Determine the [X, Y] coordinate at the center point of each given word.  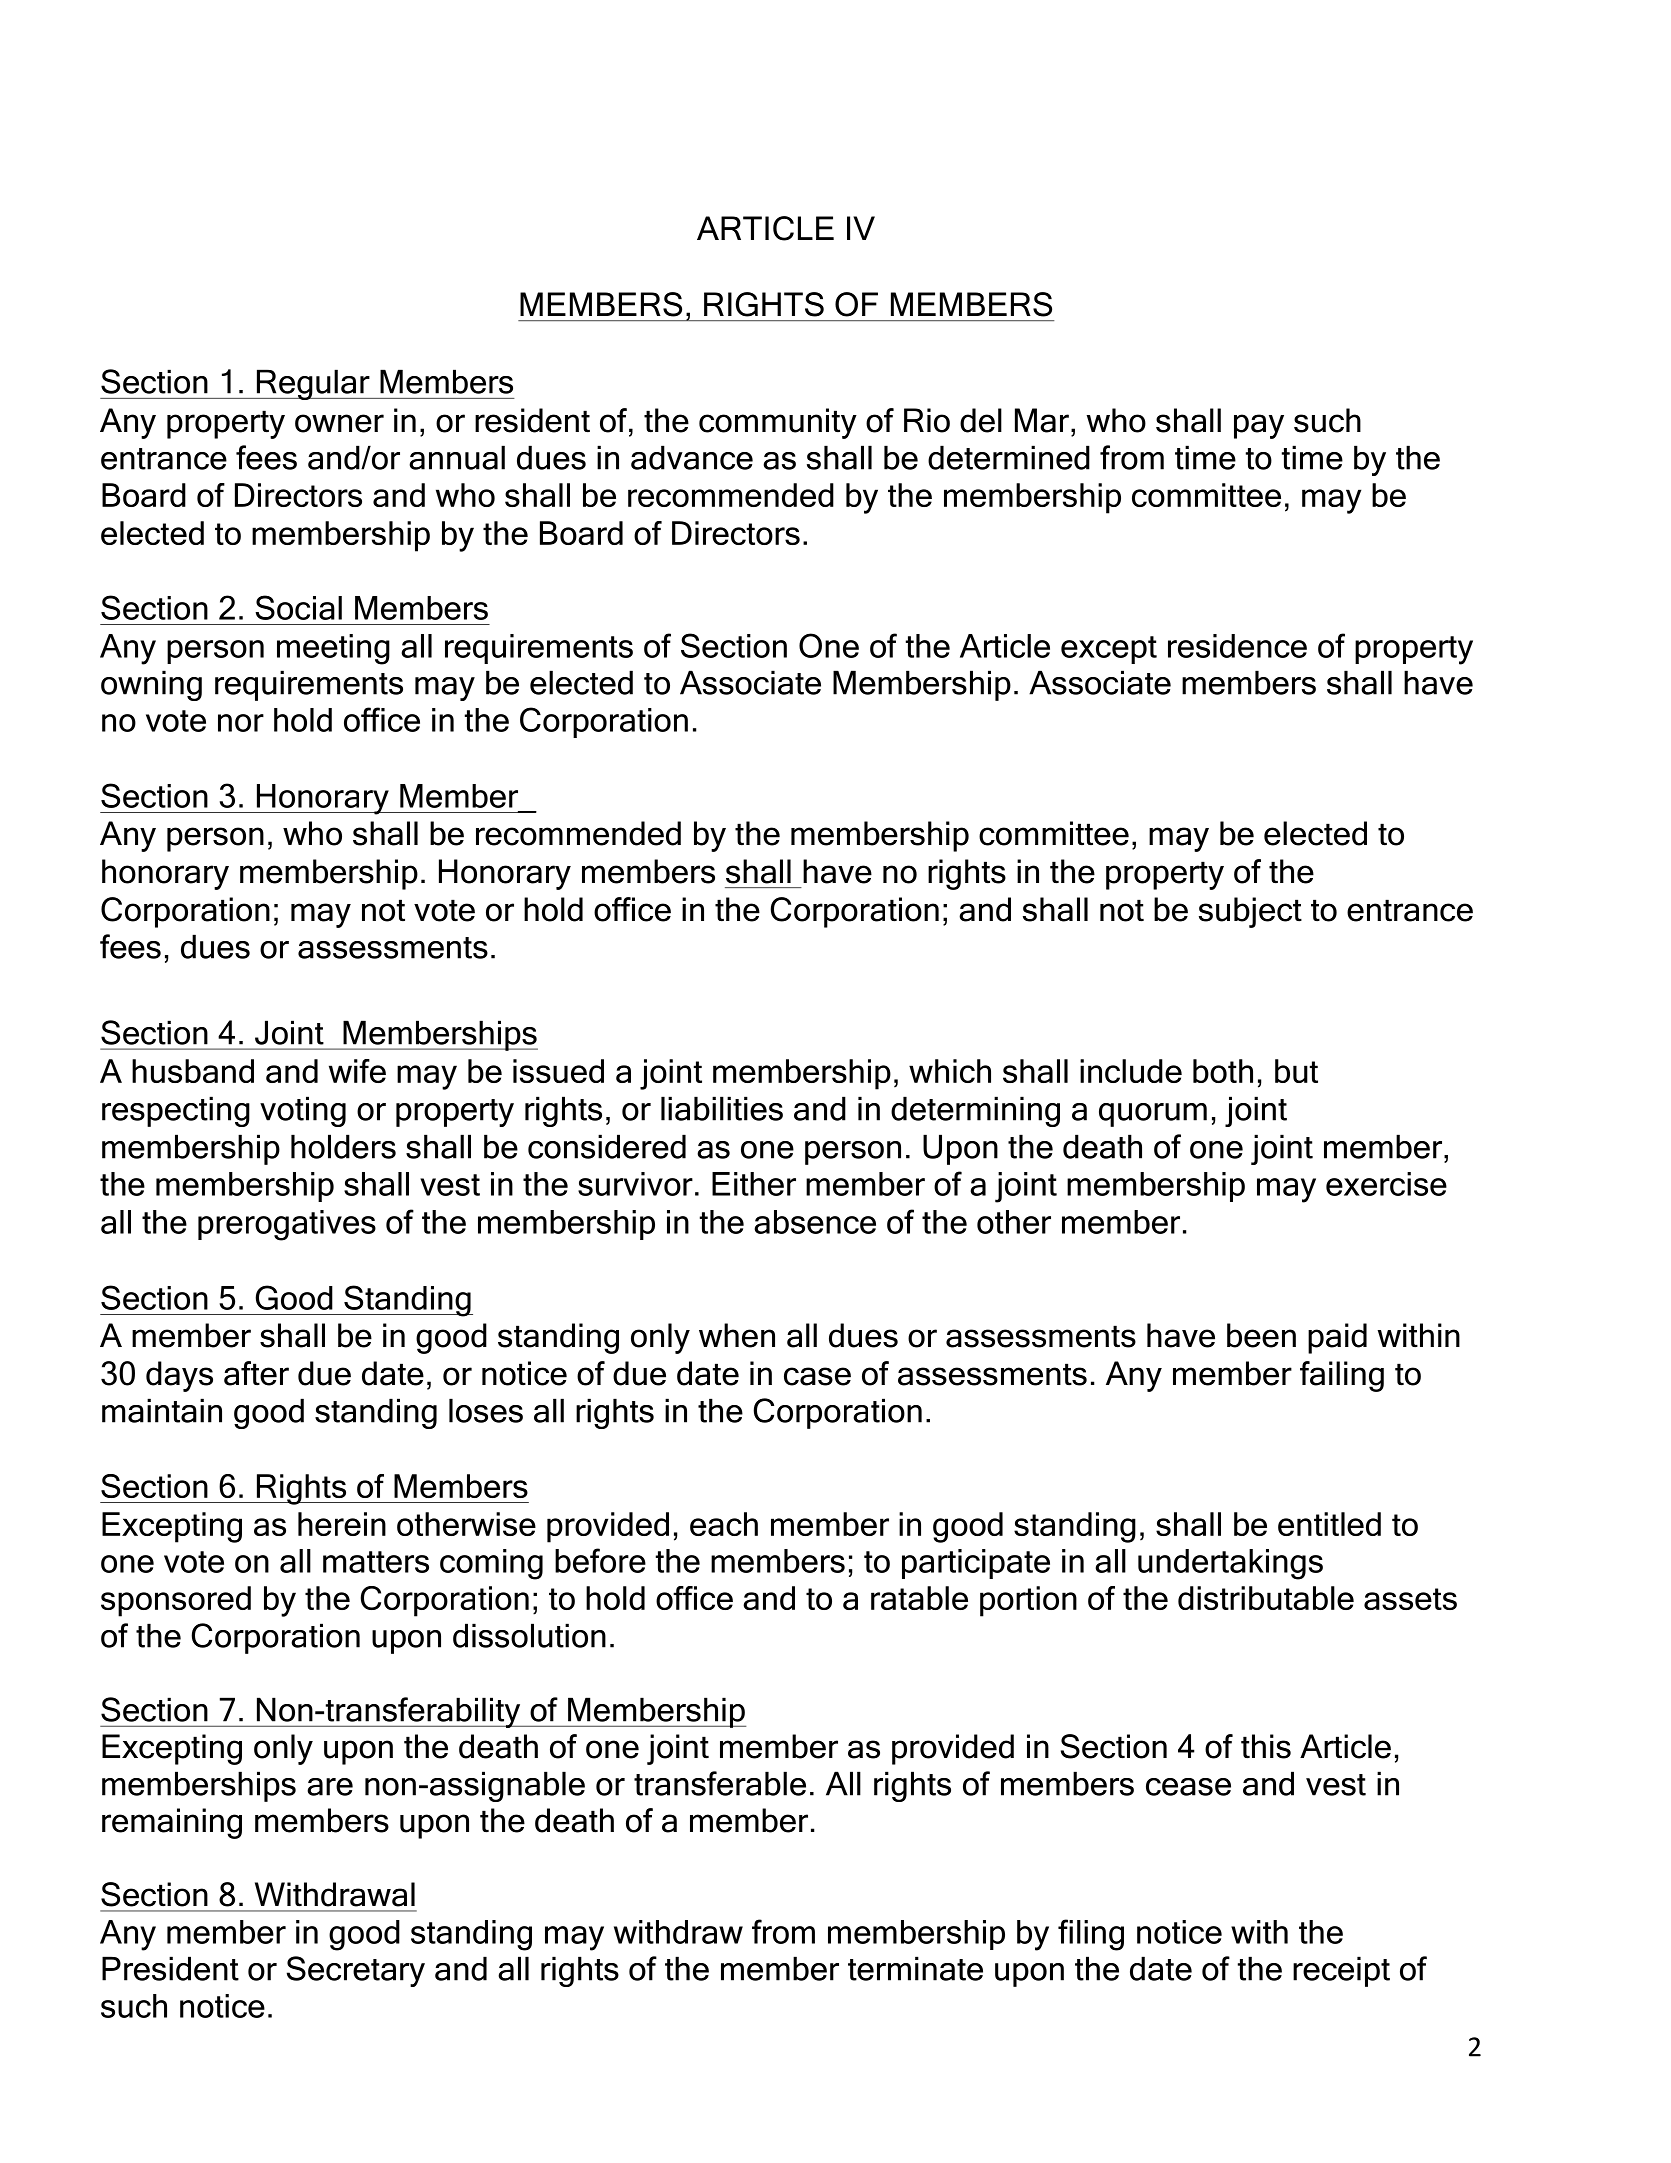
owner [339, 423]
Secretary [356, 1971]
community [778, 423]
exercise [1386, 1184]
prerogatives [287, 1225]
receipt [1341, 1971]
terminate [915, 1968]
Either [754, 1184]
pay [1259, 426]
